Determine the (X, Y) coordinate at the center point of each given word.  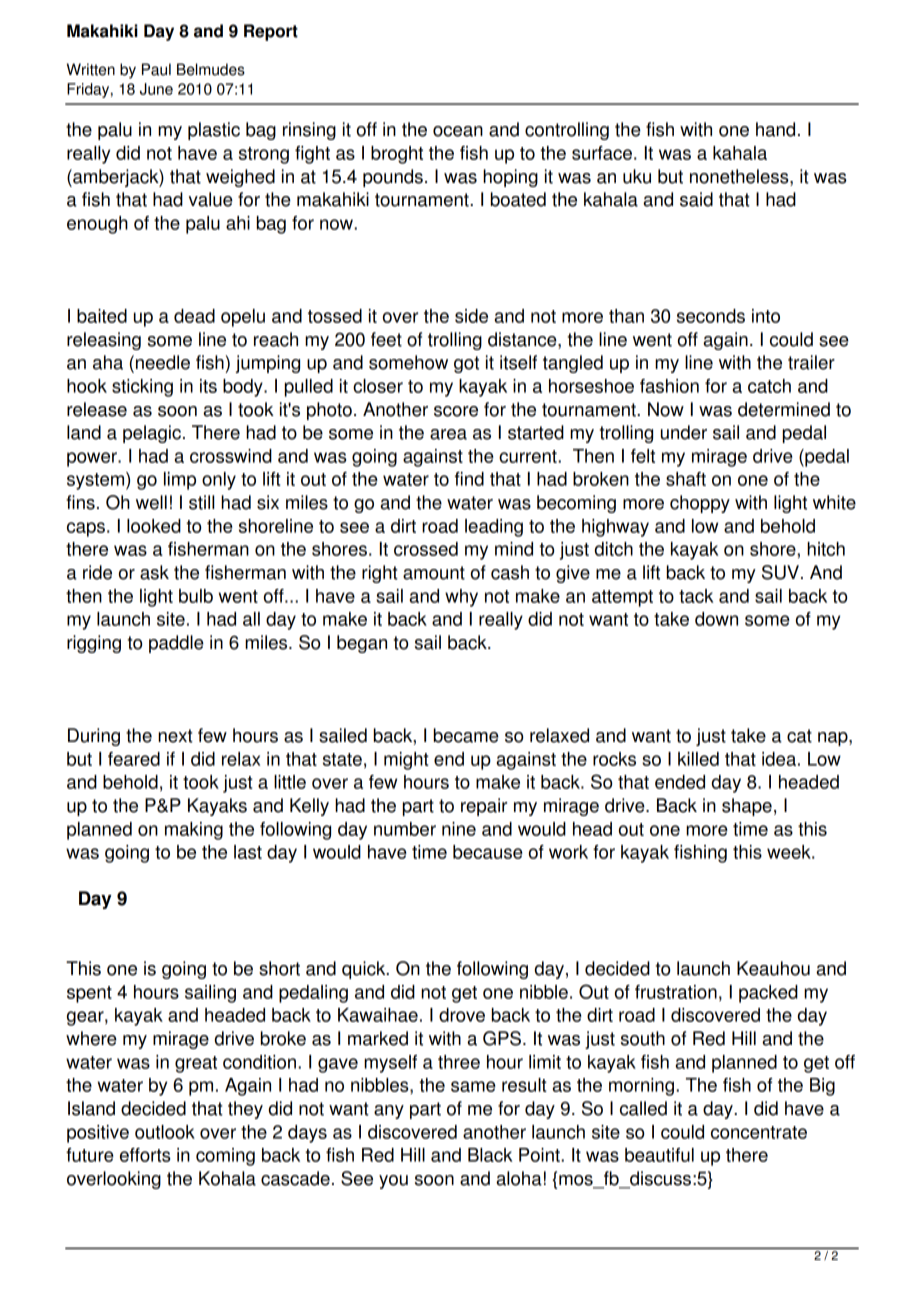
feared (134, 759)
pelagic (152, 434)
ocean (458, 131)
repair (484, 807)
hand (775, 129)
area (448, 434)
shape (747, 807)
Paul (156, 69)
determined (784, 409)
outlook (165, 1132)
